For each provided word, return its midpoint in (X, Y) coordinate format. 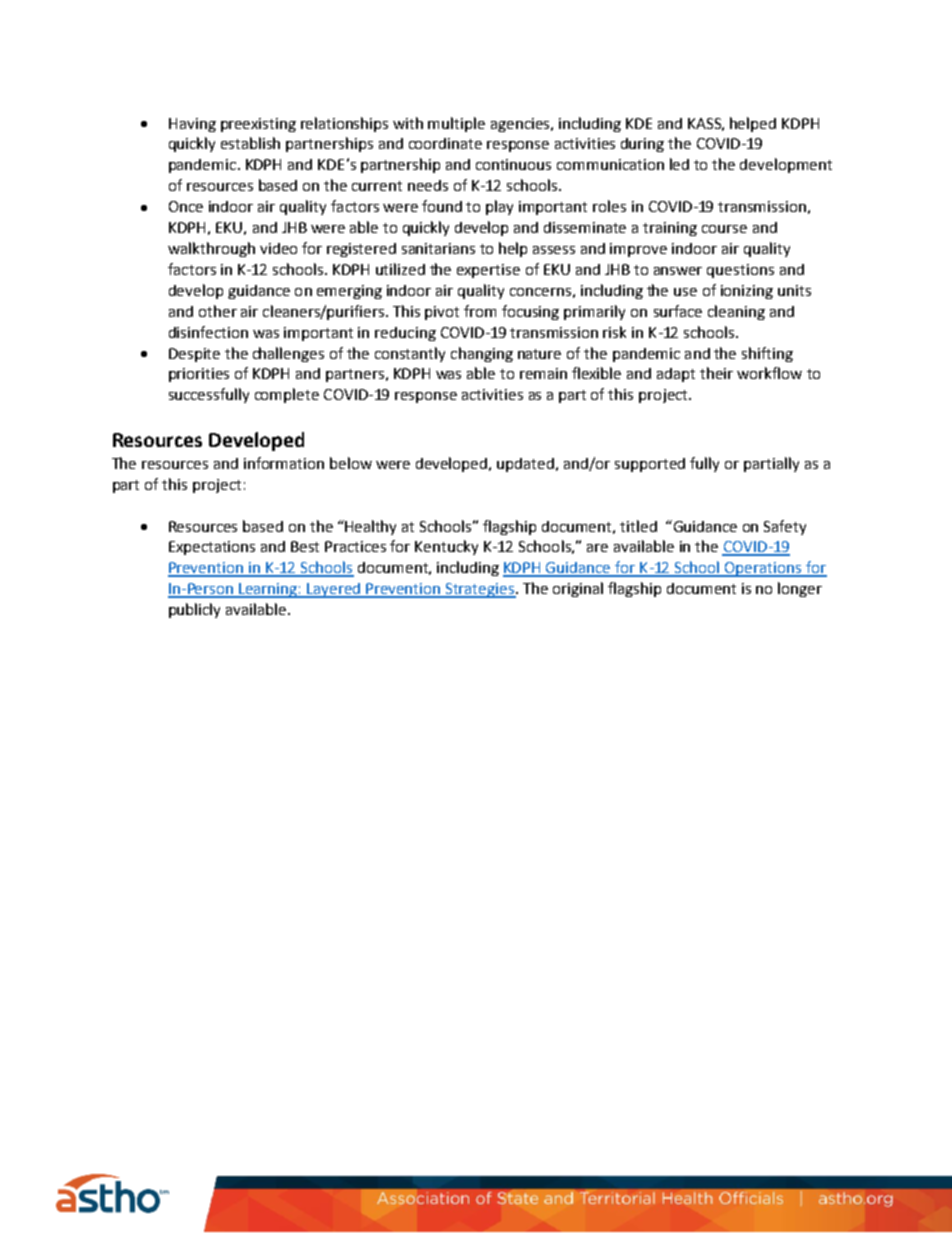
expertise (488, 271)
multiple (456, 124)
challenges (288, 354)
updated (525, 465)
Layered (334, 590)
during (642, 145)
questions (740, 271)
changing (482, 354)
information (284, 463)
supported (650, 465)
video (278, 248)
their (716, 373)
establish (250, 143)
